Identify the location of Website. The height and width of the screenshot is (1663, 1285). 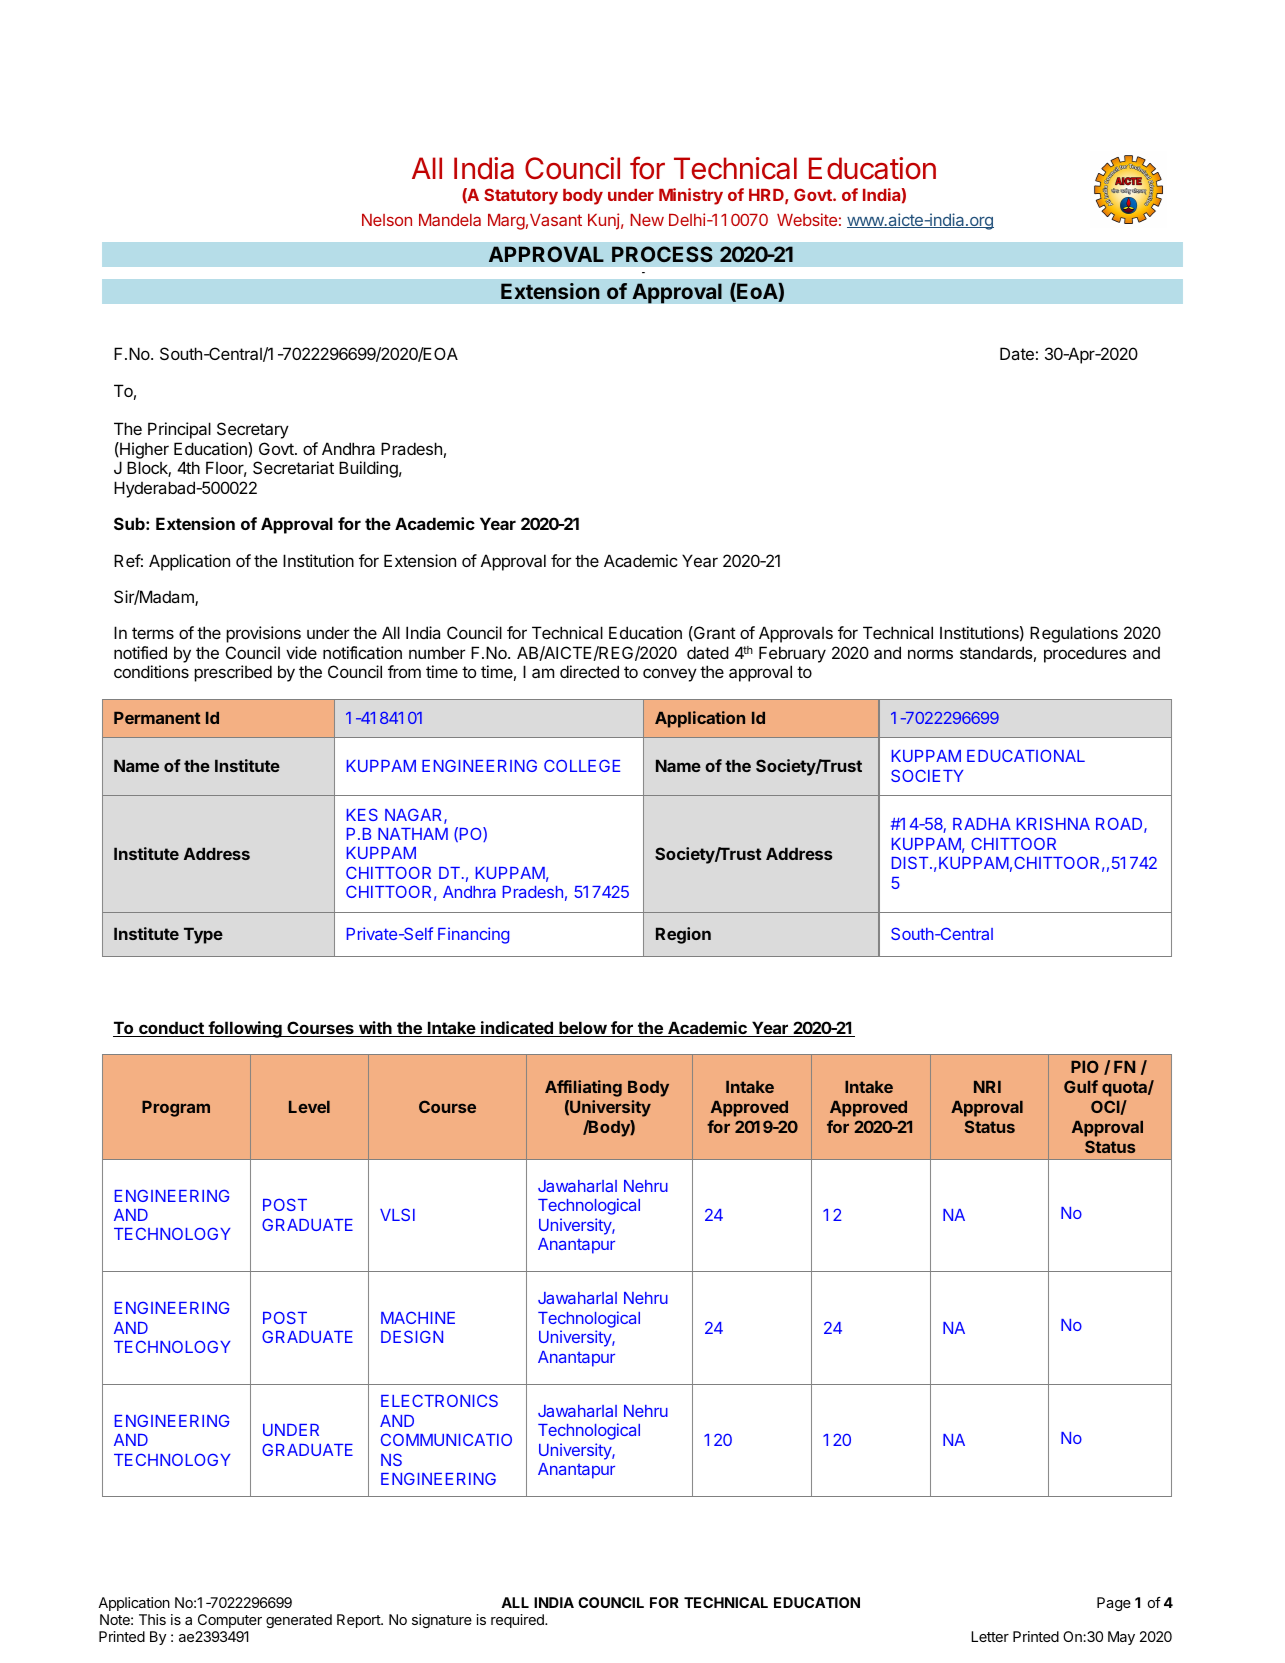
(807, 219).
